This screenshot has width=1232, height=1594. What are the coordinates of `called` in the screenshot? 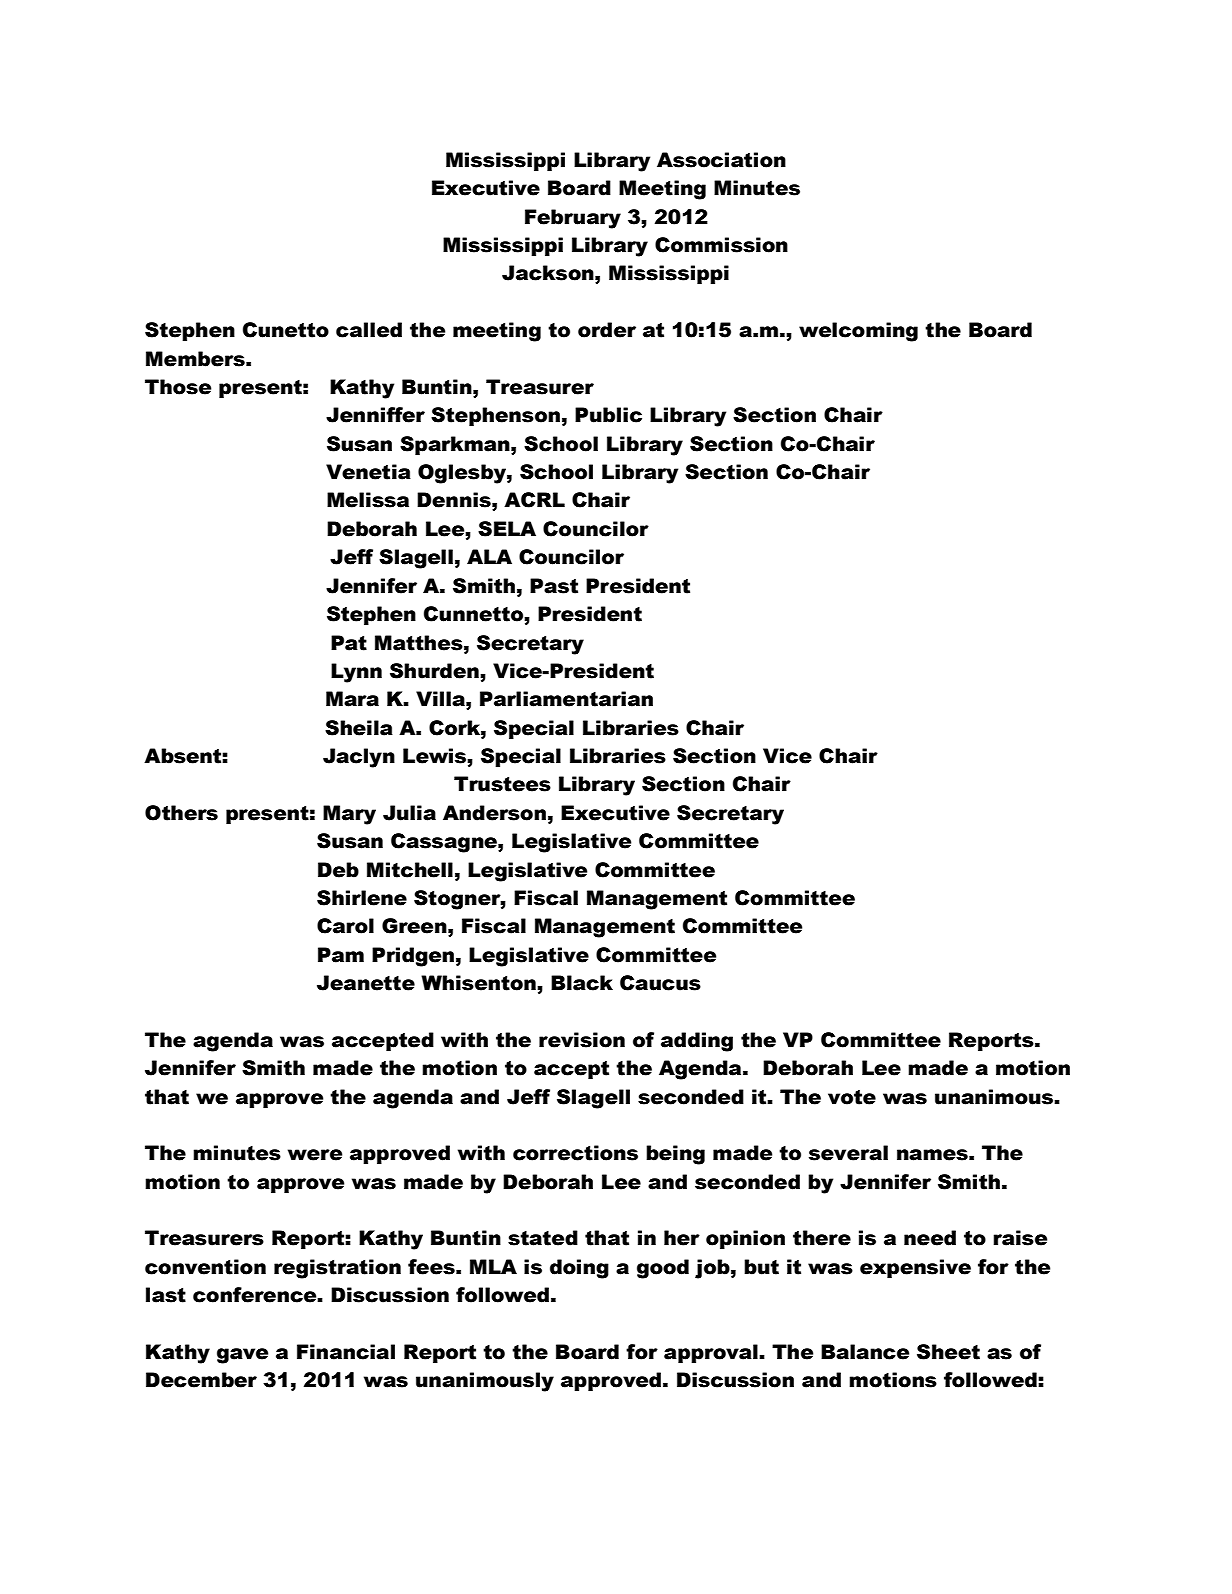 It's located at (369, 330).
